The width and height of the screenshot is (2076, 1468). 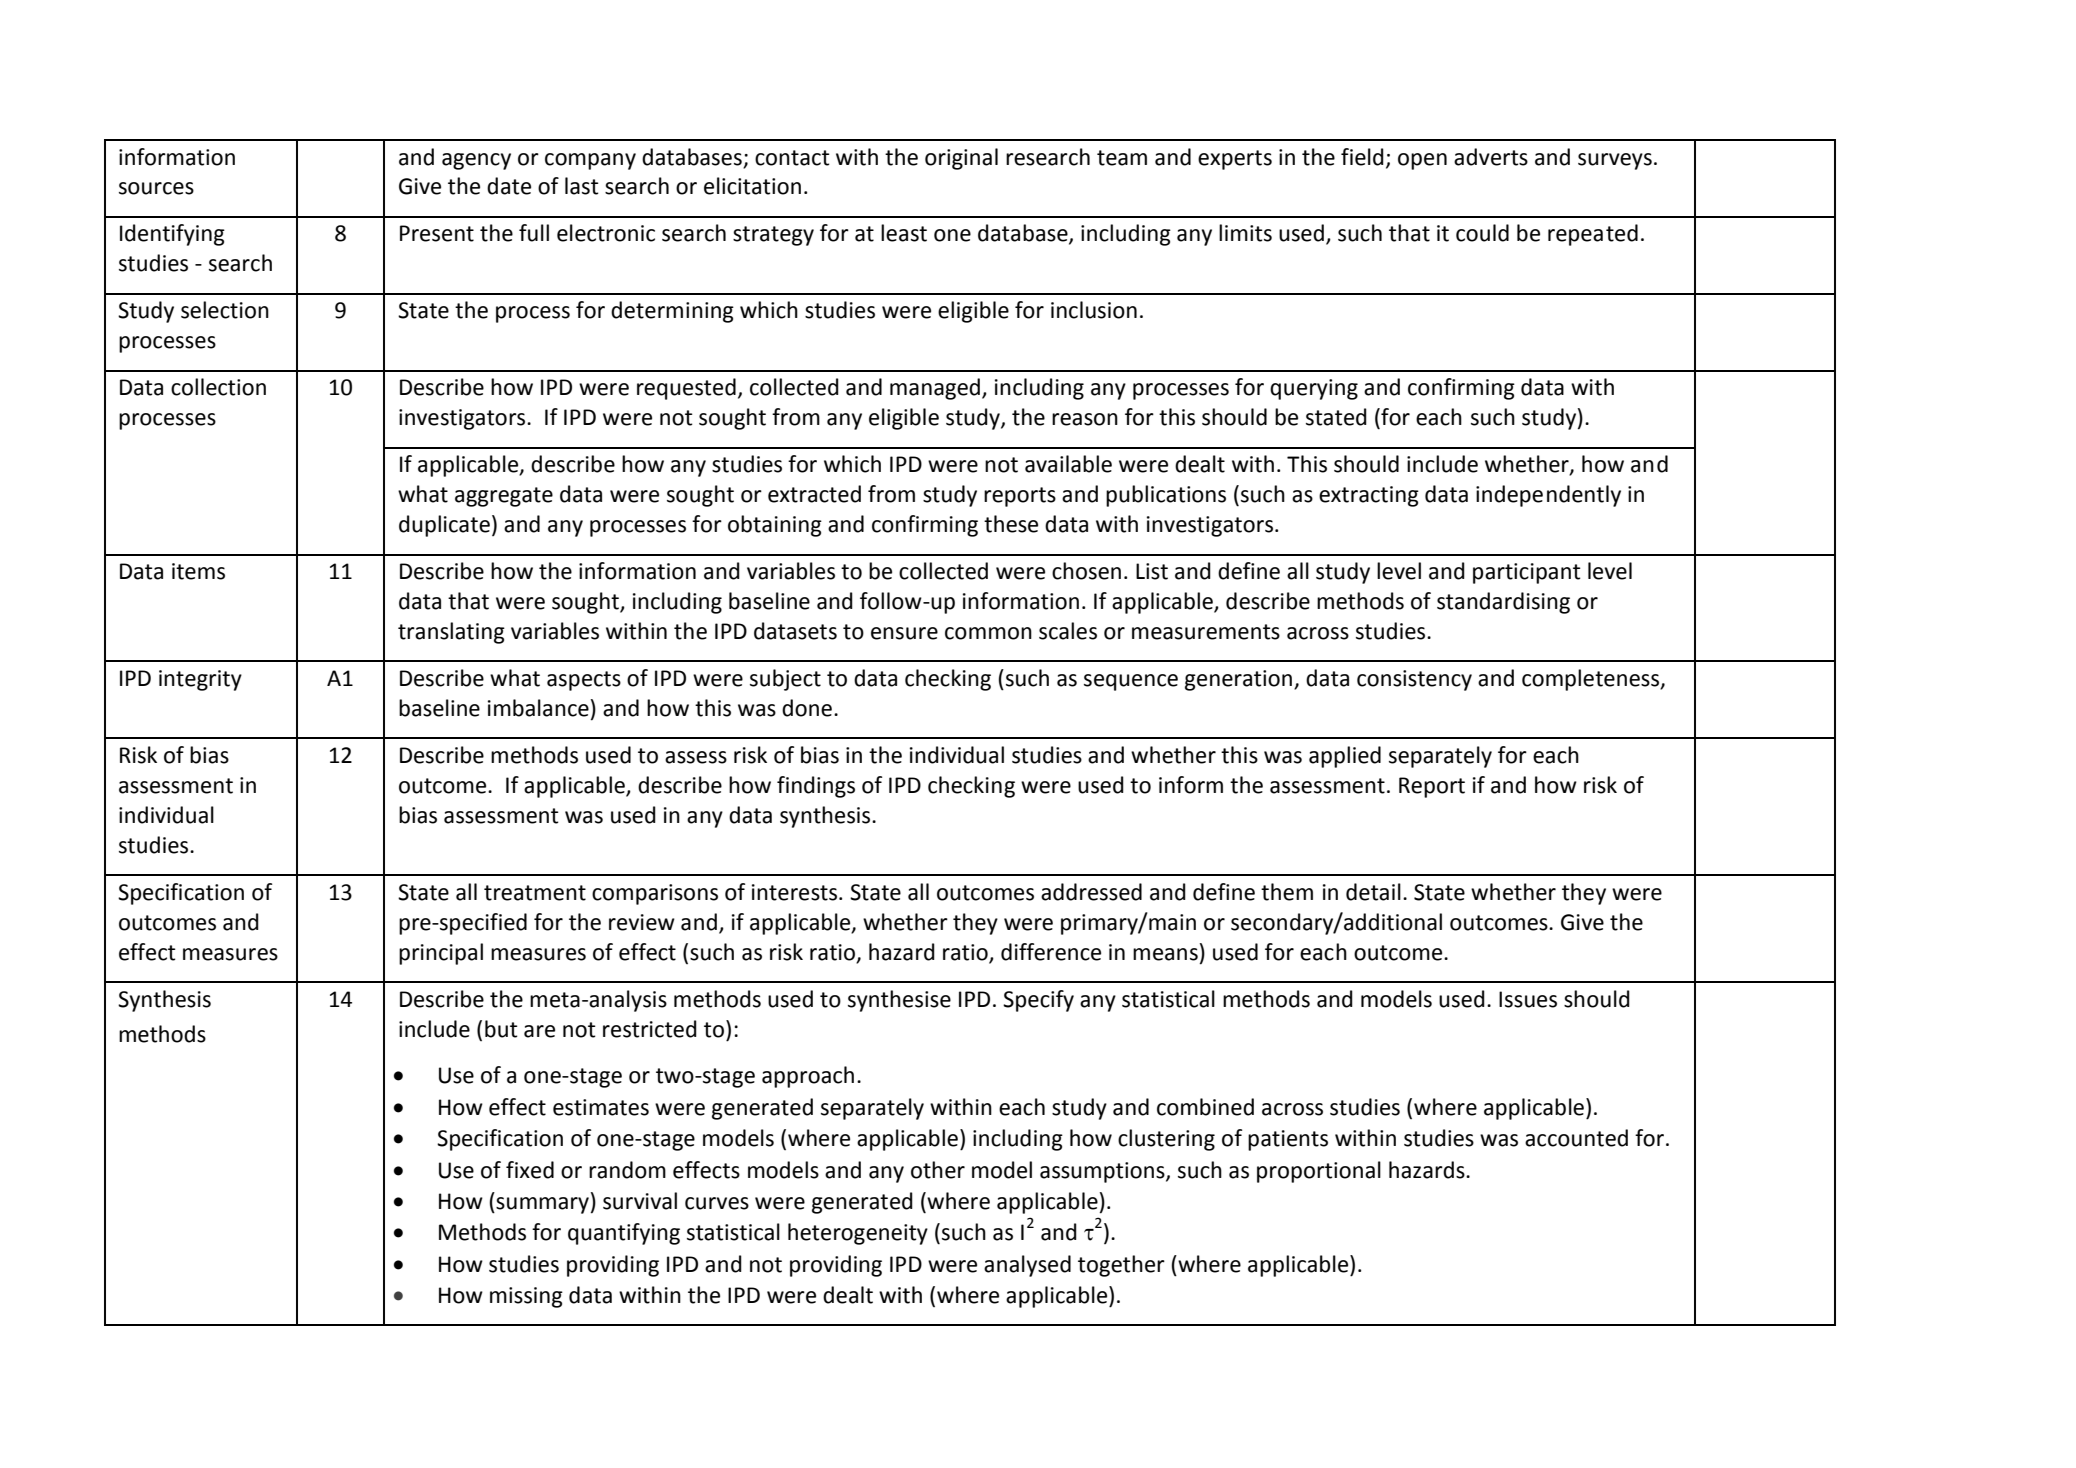 I want to click on extracting, so click(x=1369, y=496).
